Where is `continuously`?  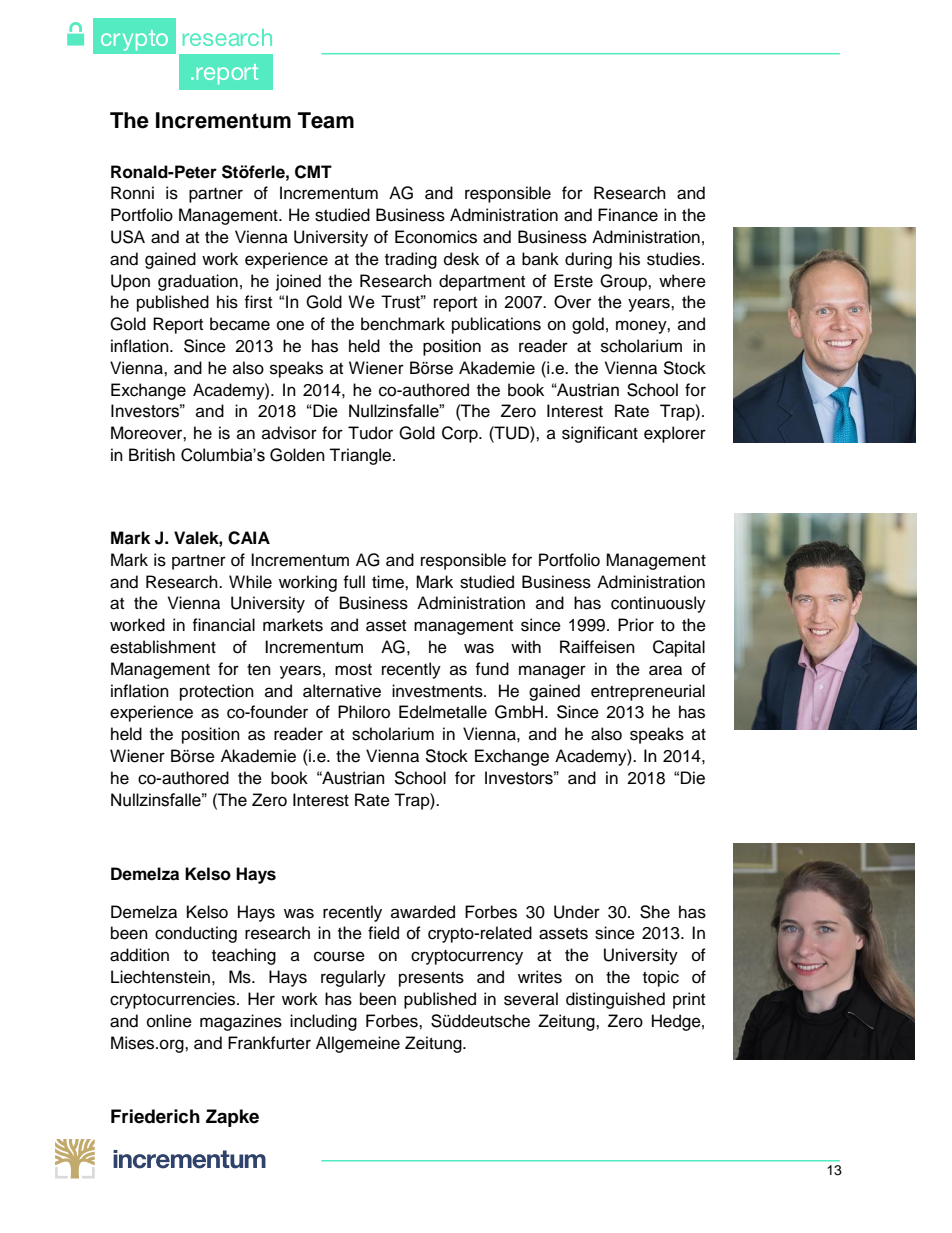
continuously is located at coordinates (658, 604).
